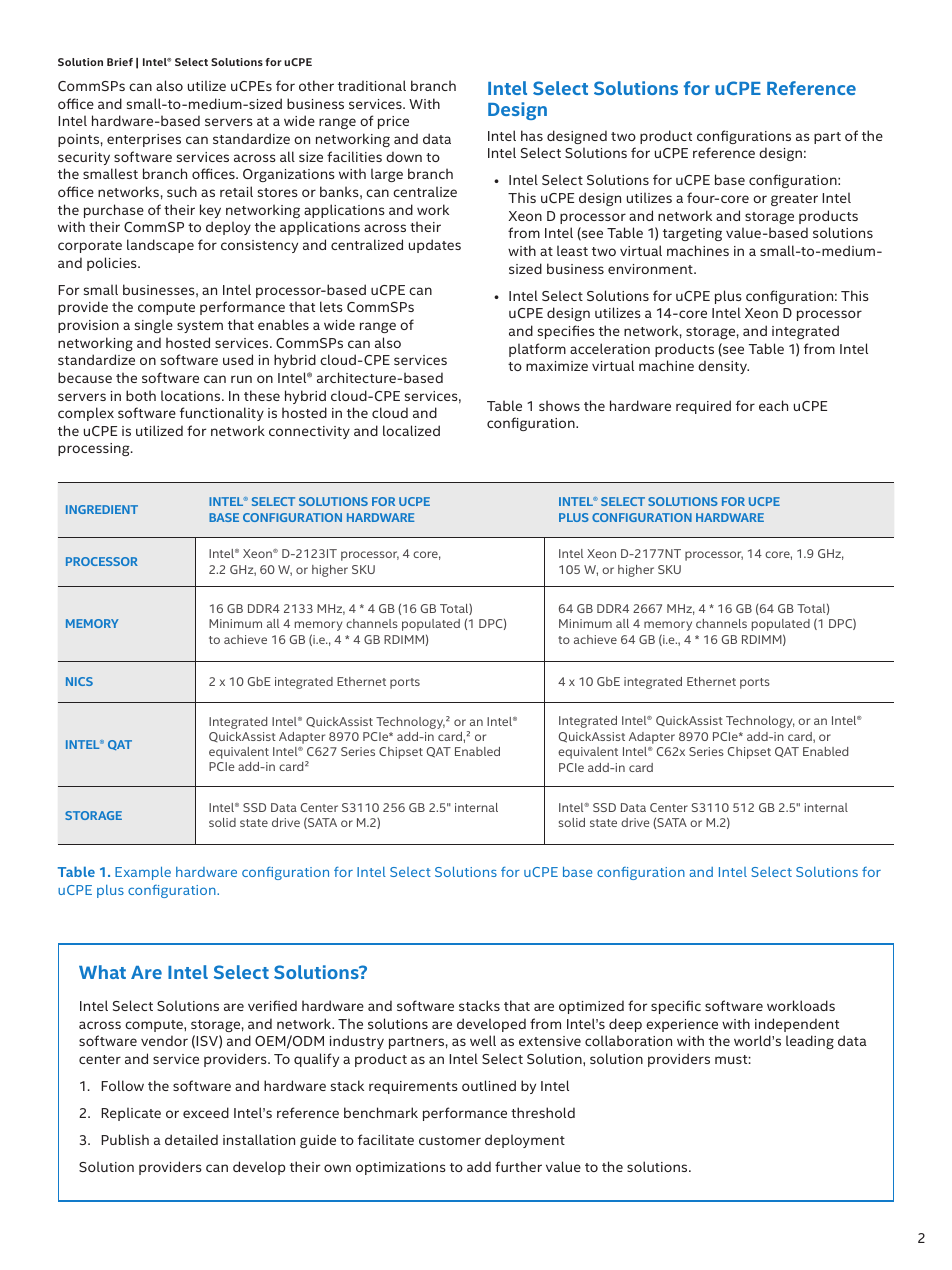 This page has height=1270, width=952. What do you see at coordinates (411, 430) in the page?
I see `localized` at bounding box center [411, 430].
